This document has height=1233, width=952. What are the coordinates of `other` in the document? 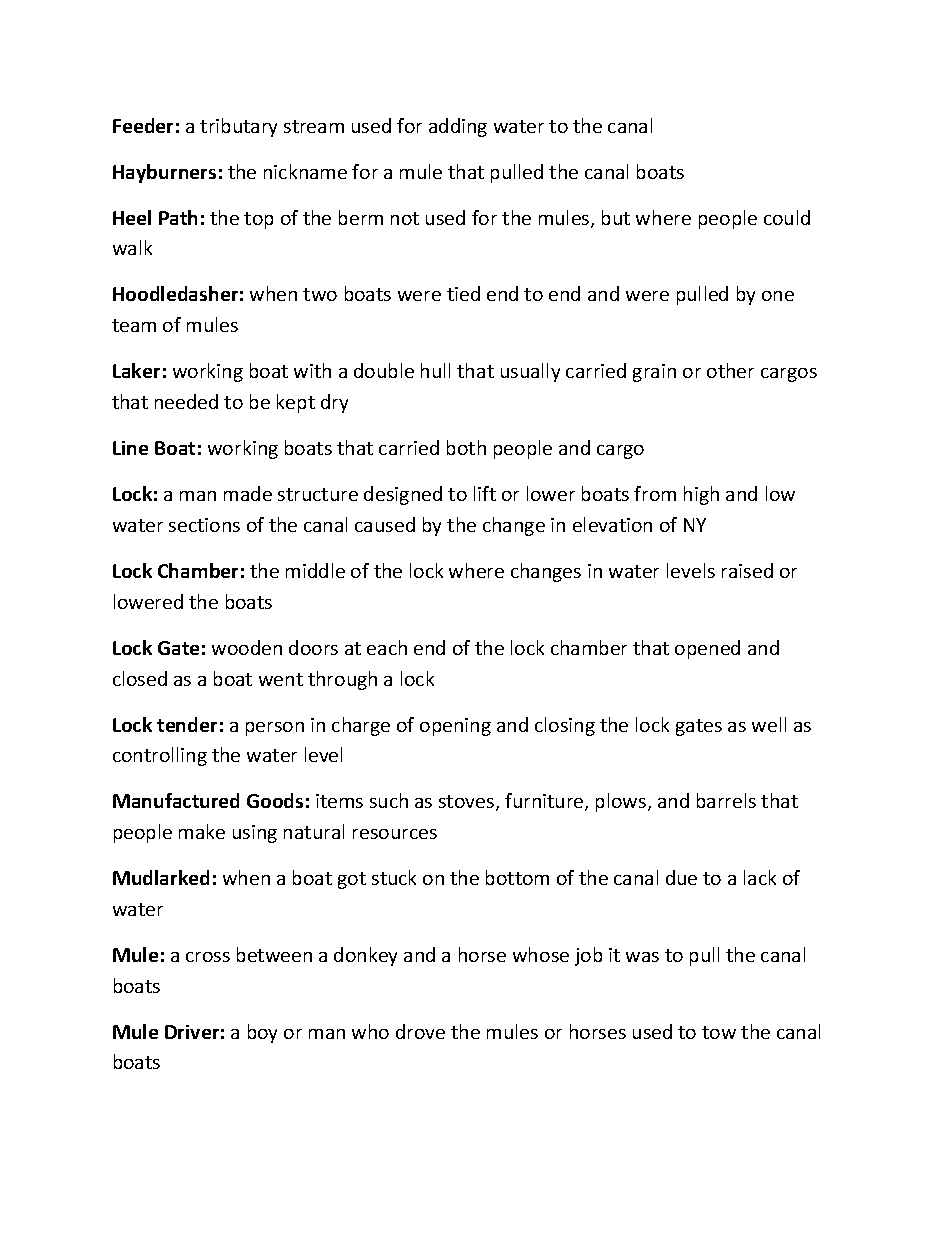 It's located at (730, 370).
